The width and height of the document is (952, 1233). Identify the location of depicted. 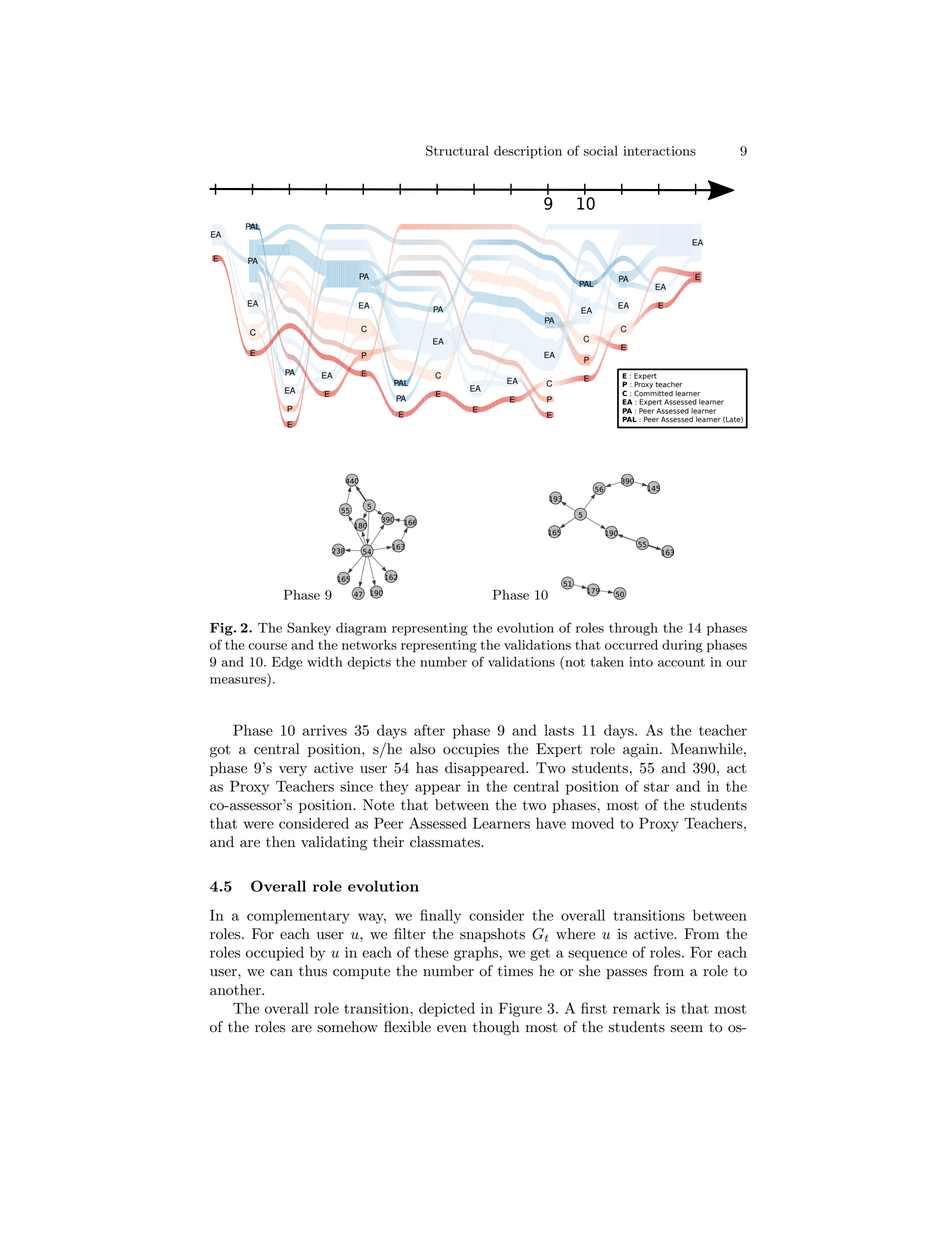
(447, 1009).
